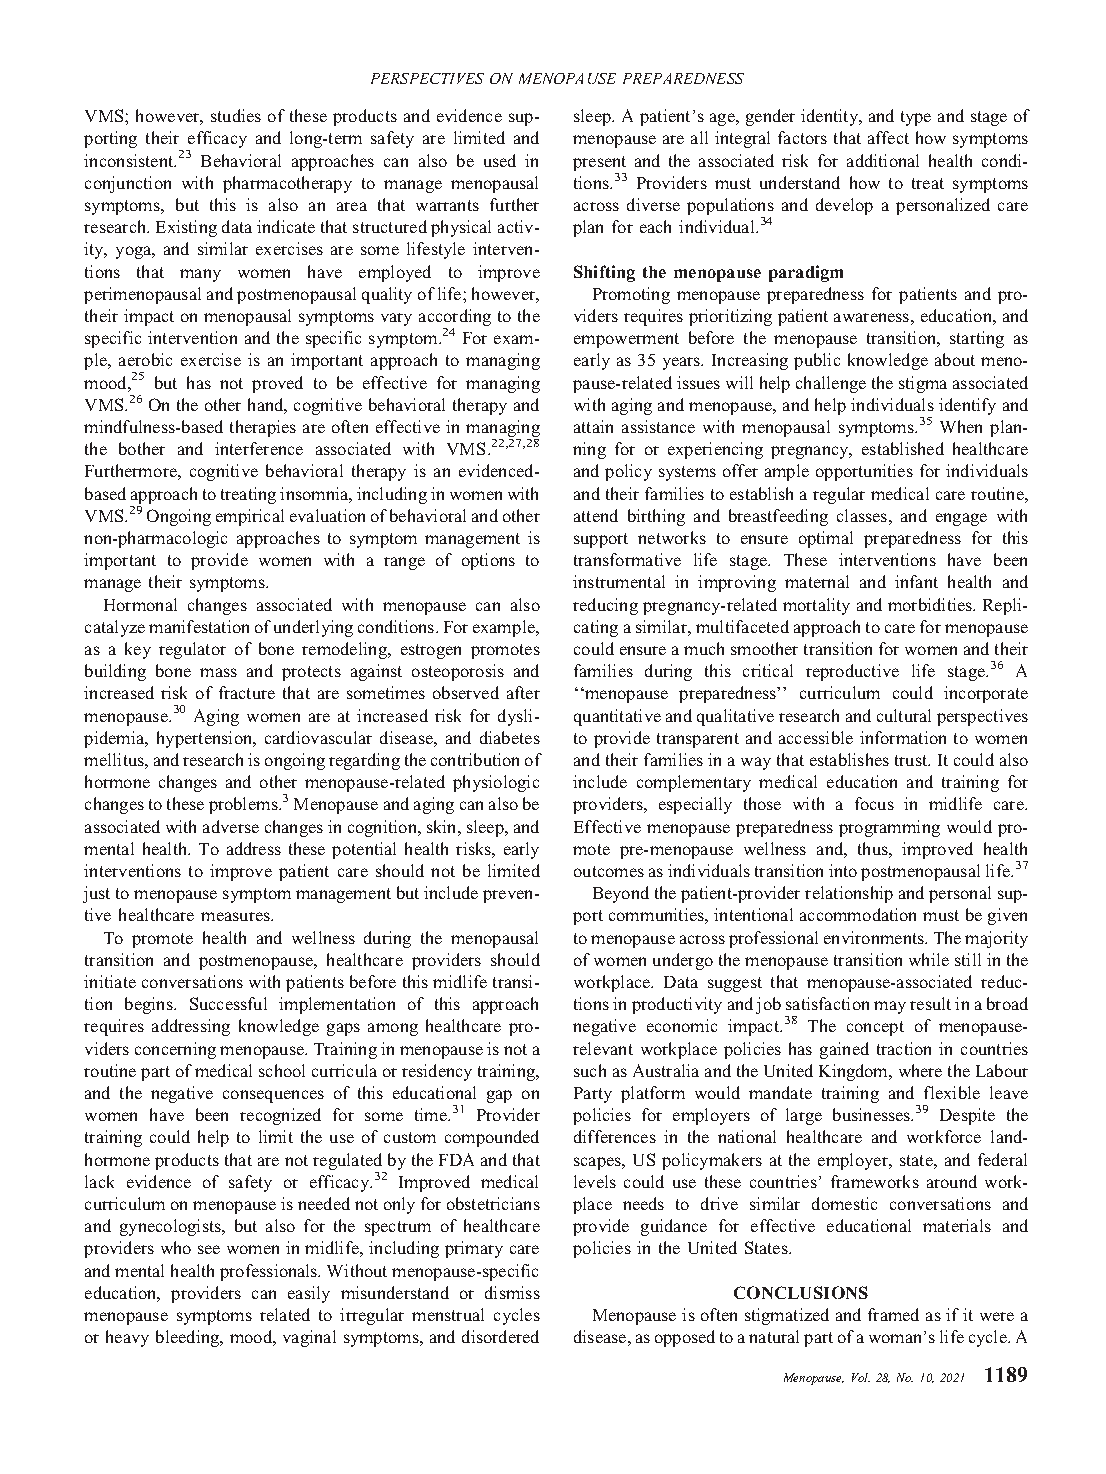 This page has width=1106, height=1474. What do you see at coordinates (247, 692) in the page?
I see `fracture` at bounding box center [247, 692].
